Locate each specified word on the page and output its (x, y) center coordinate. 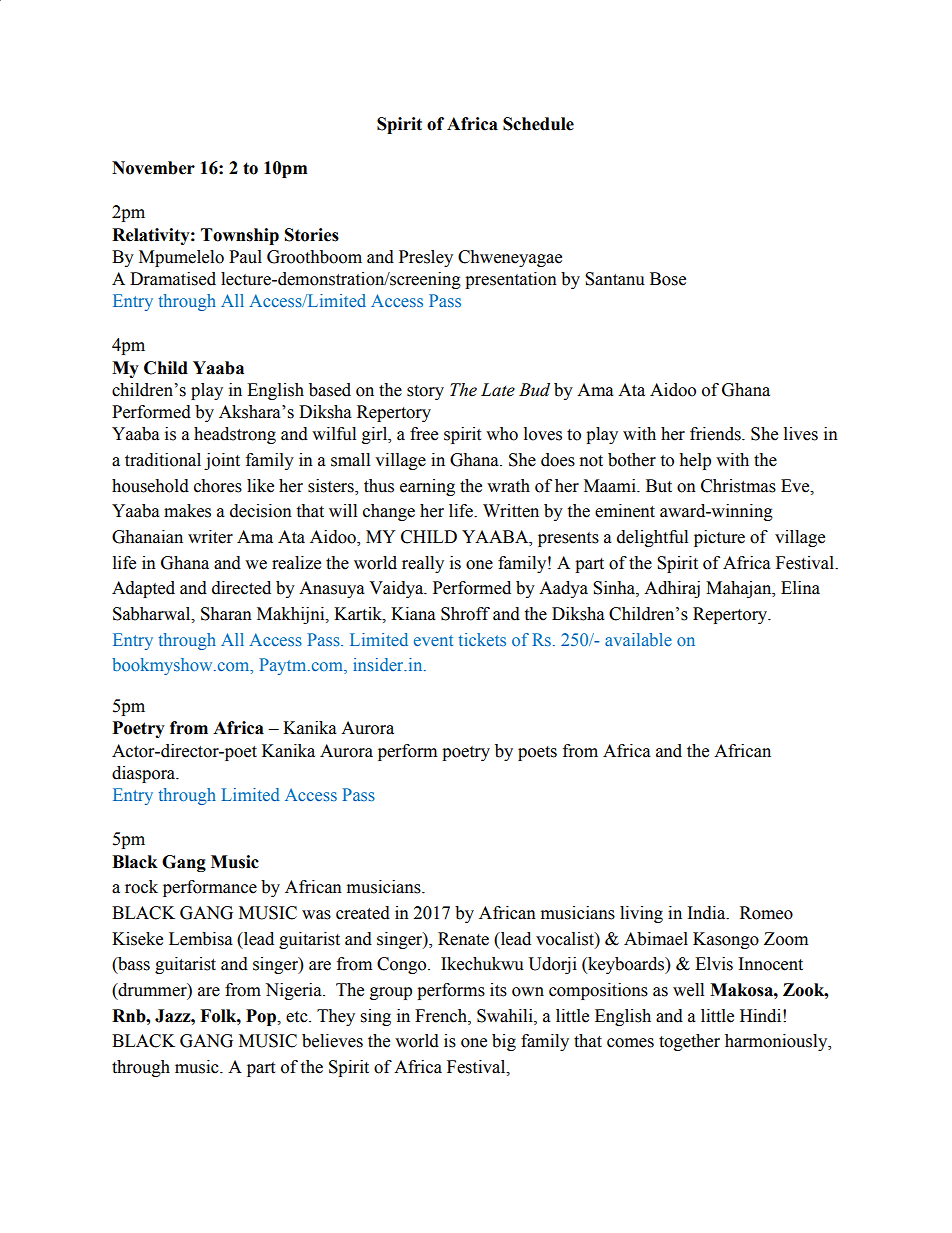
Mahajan (740, 589)
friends (716, 434)
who (502, 434)
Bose (668, 279)
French (442, 1016)
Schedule (538, 124)
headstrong (235, 435)
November (153, 168)
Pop (262, 1017)
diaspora (145, 774)
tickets (482, 639)
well (688, 990)
